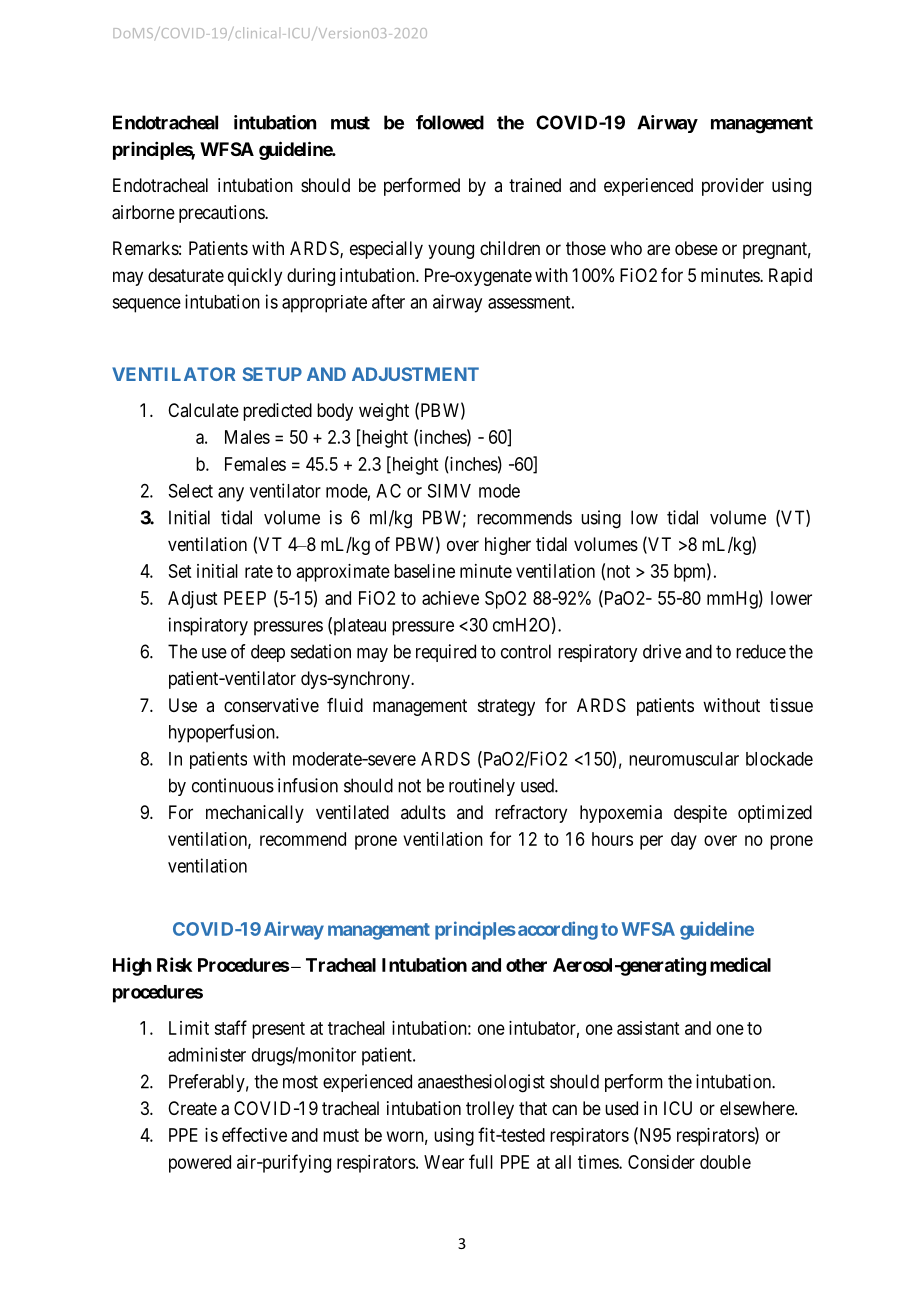  I want to click on effective, so click(254, 1134).
